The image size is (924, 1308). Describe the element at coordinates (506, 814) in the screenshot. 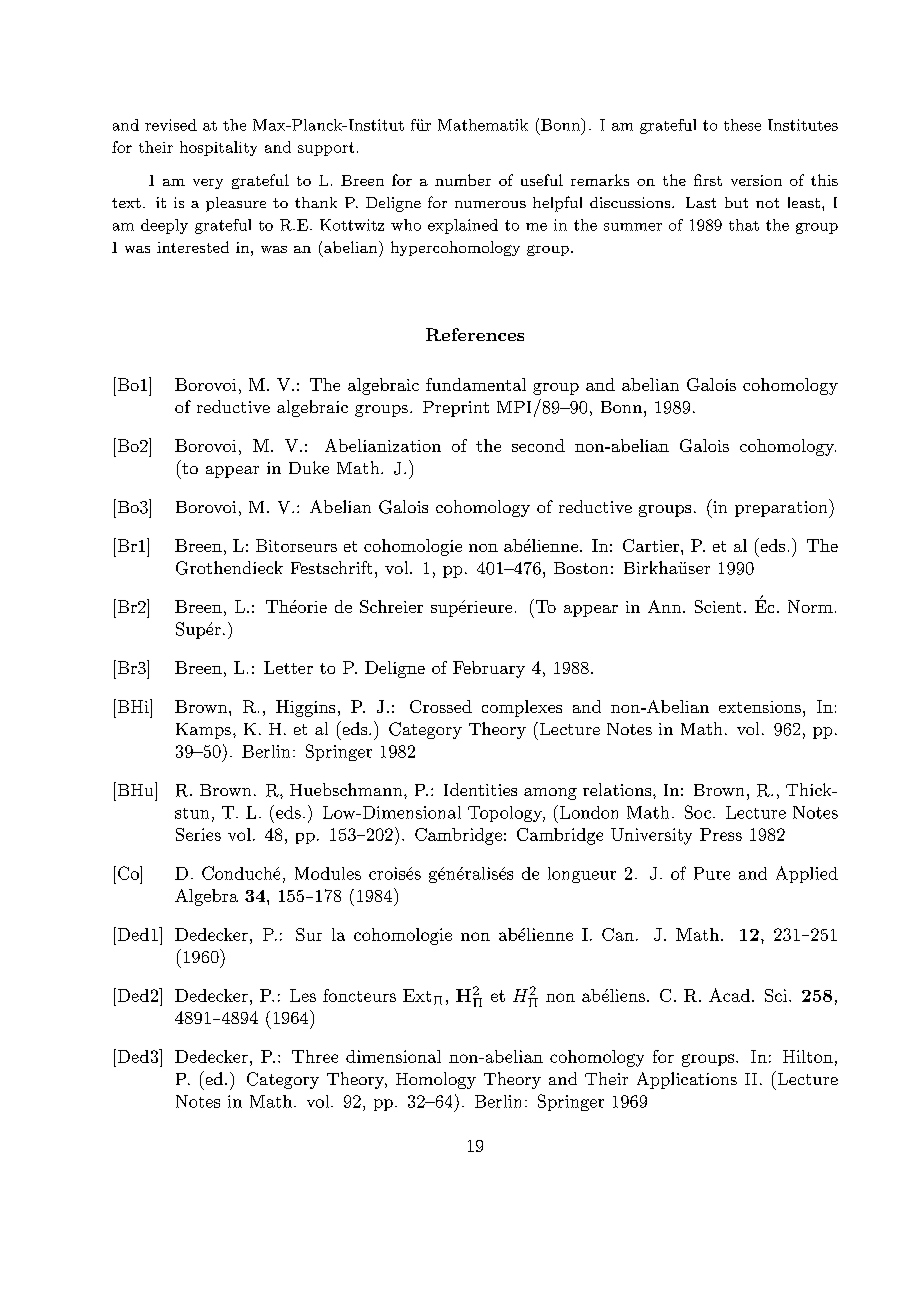

I see `Topology` at that location.
